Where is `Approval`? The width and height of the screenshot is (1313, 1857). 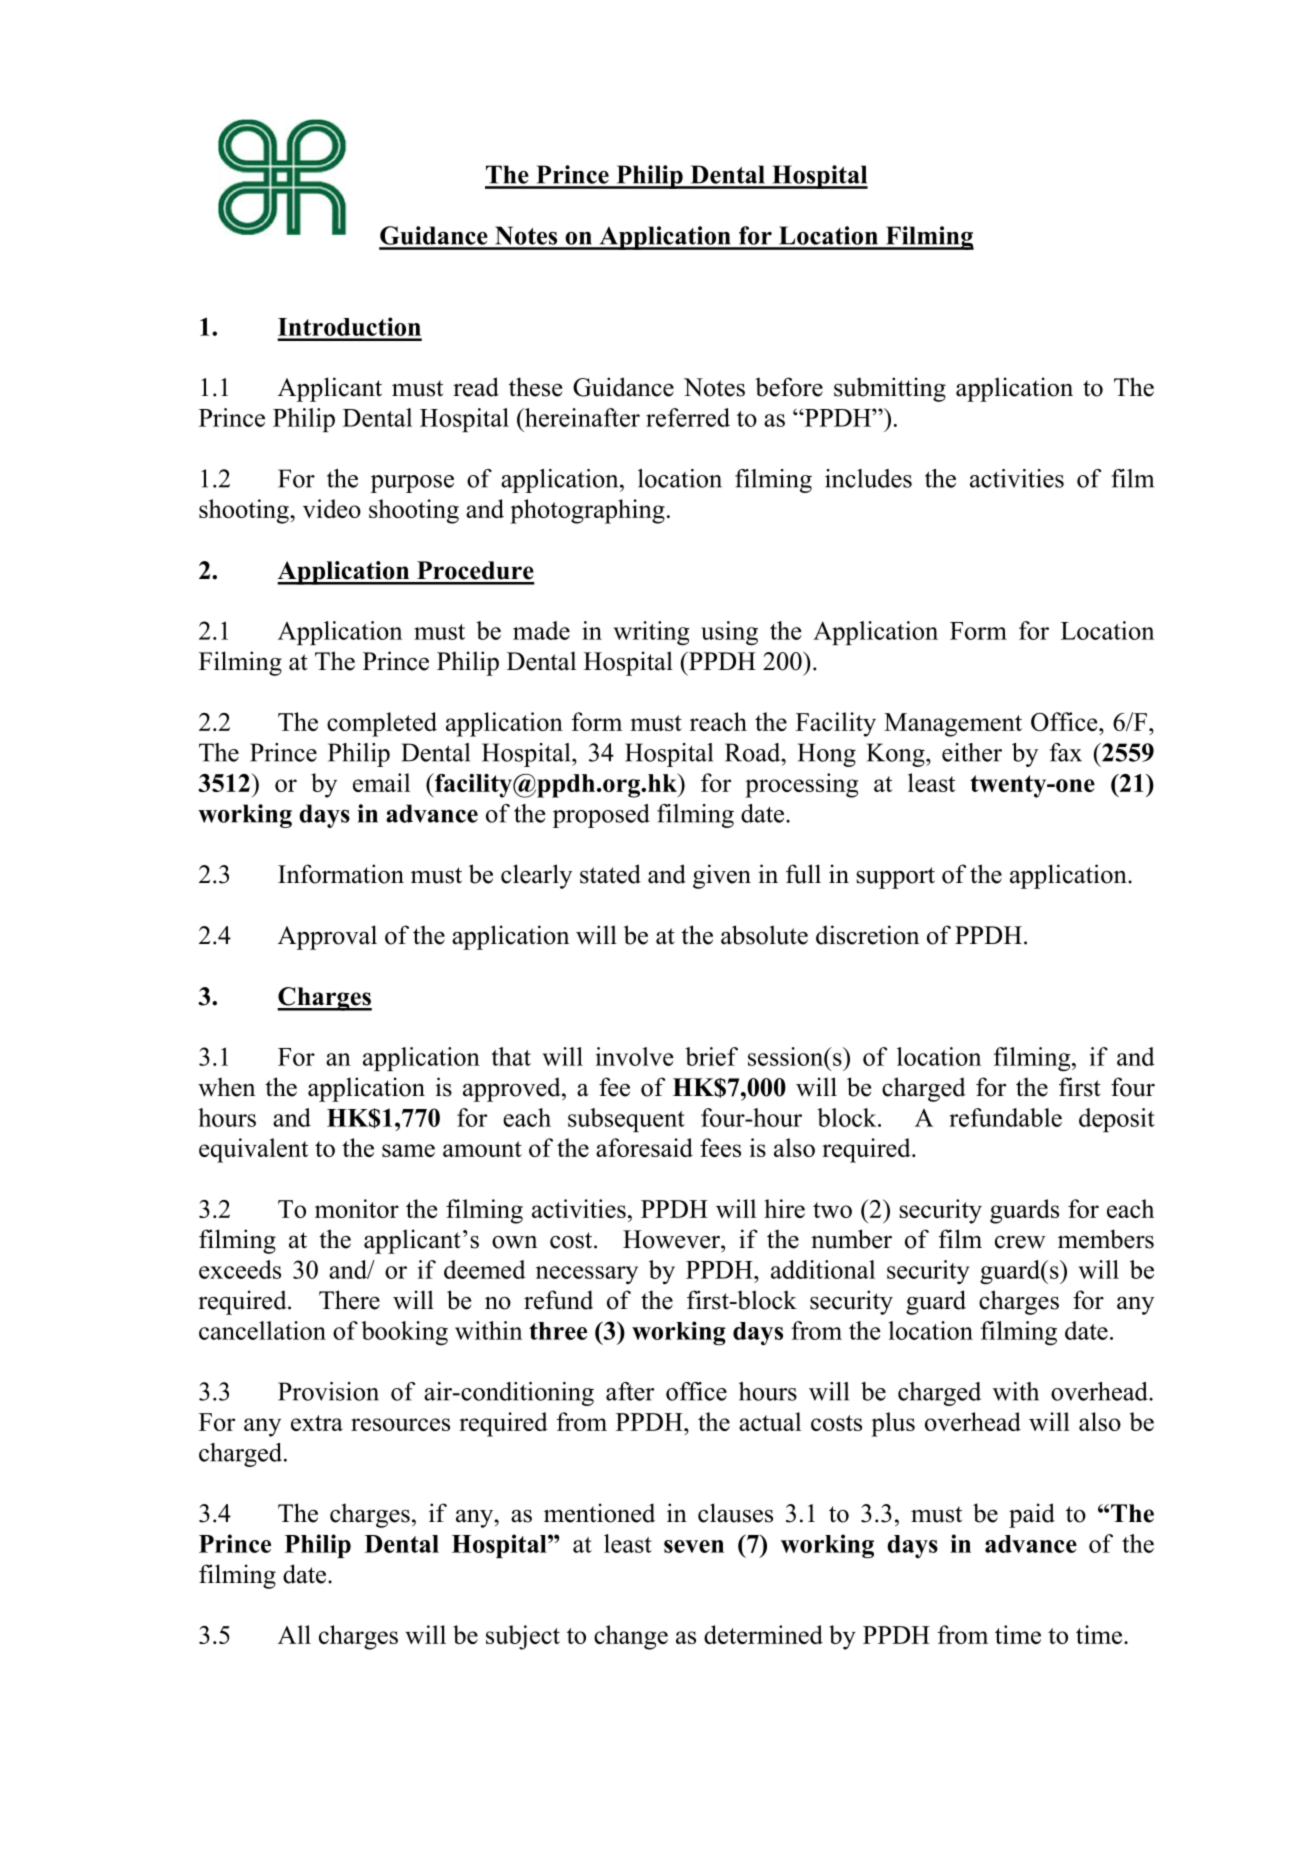
Approval is located at coordinates (327, 937).
